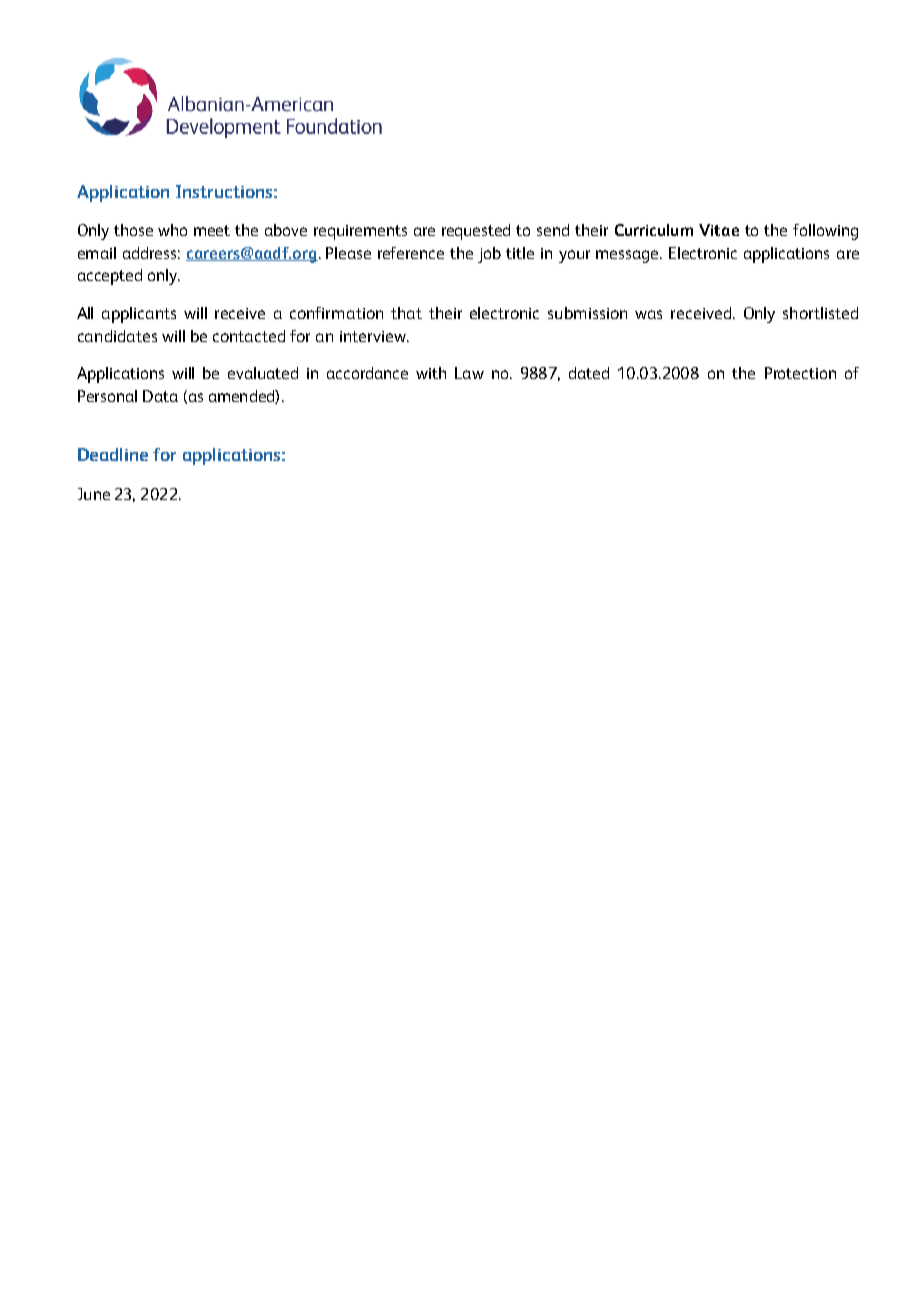  What do you see at coordinates (589, 373) in the page?
I see `dated` at bounding box center [589, 373].
